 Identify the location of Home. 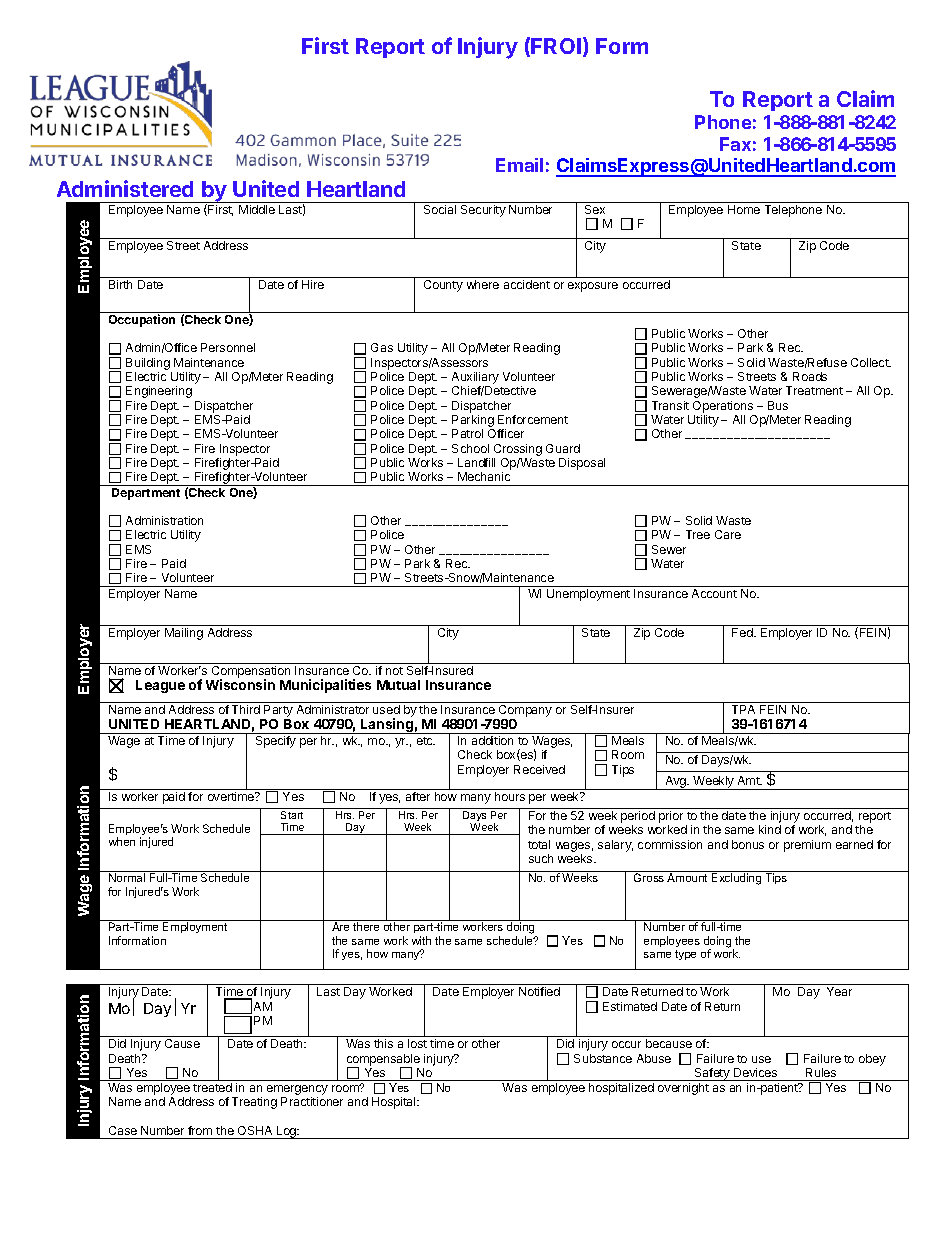
(744, 209).
